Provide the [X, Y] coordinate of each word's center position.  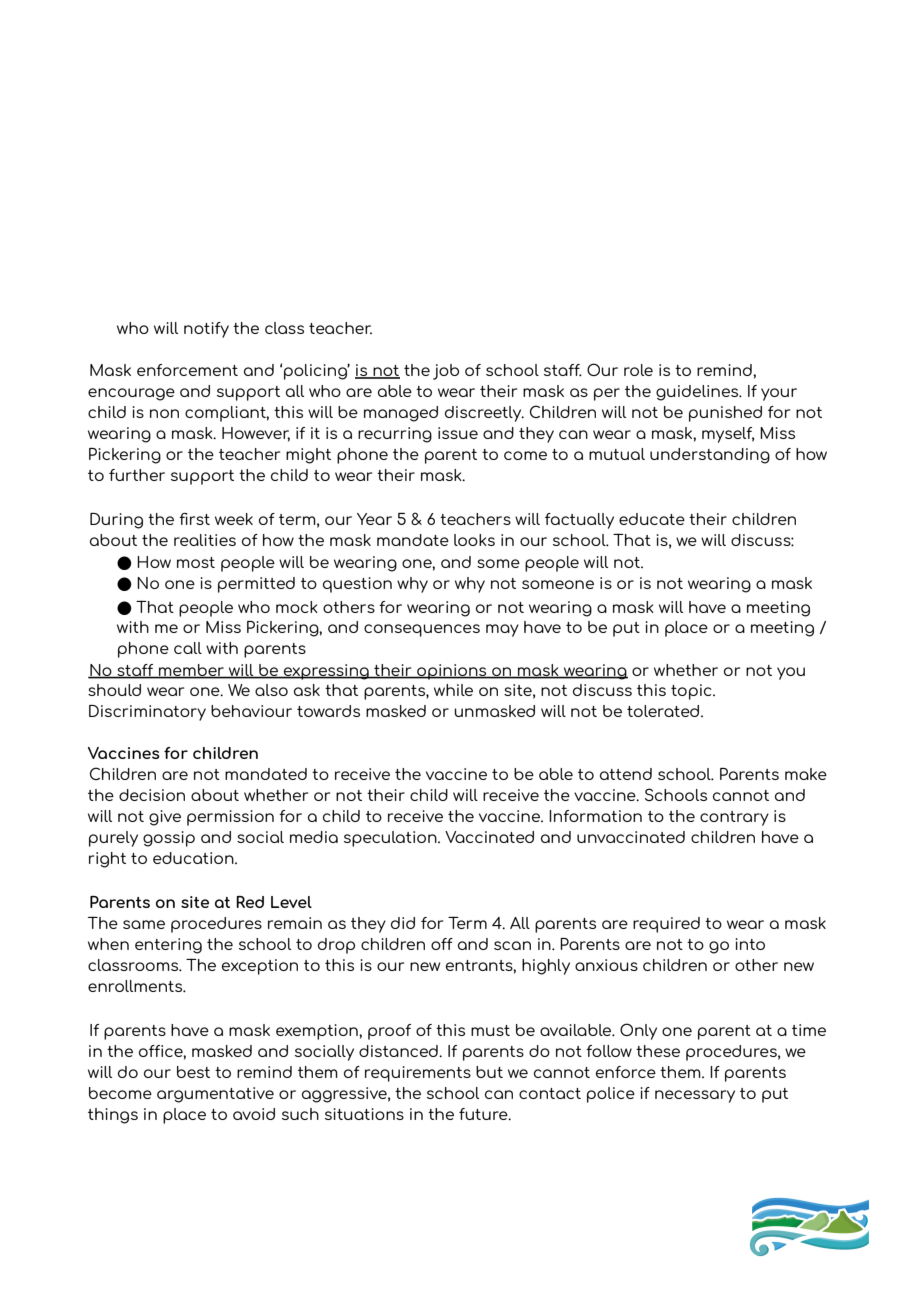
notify [206, 330]
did [403, 923]
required [666, 925]
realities [205, 540]
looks [474, 540]
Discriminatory [147, 713]
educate [652, 519]
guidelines [698, 393]
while [453, 690]
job [446, 372]
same [144, 924]
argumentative [215, 1095]
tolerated [664, 711]
